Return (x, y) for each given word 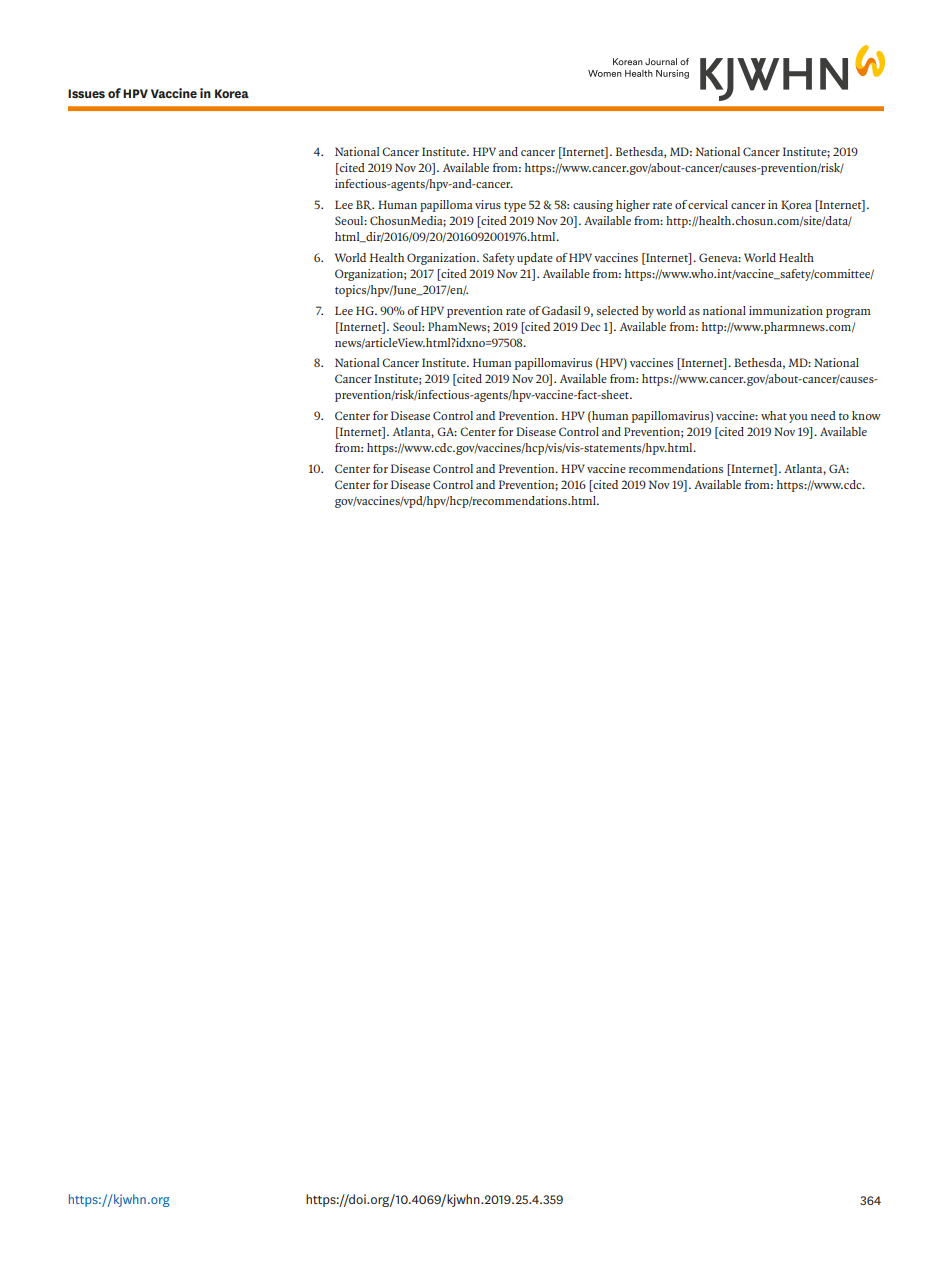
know (866, 415)
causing (593, 206)
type (515, 207)
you (798, 418)
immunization (786, 310)
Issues (86, 93)
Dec (591, 326)
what (774, 415)
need (823, 415)
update (535, 259)
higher (633, 206)
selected (618, 310)
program (848, 313)
